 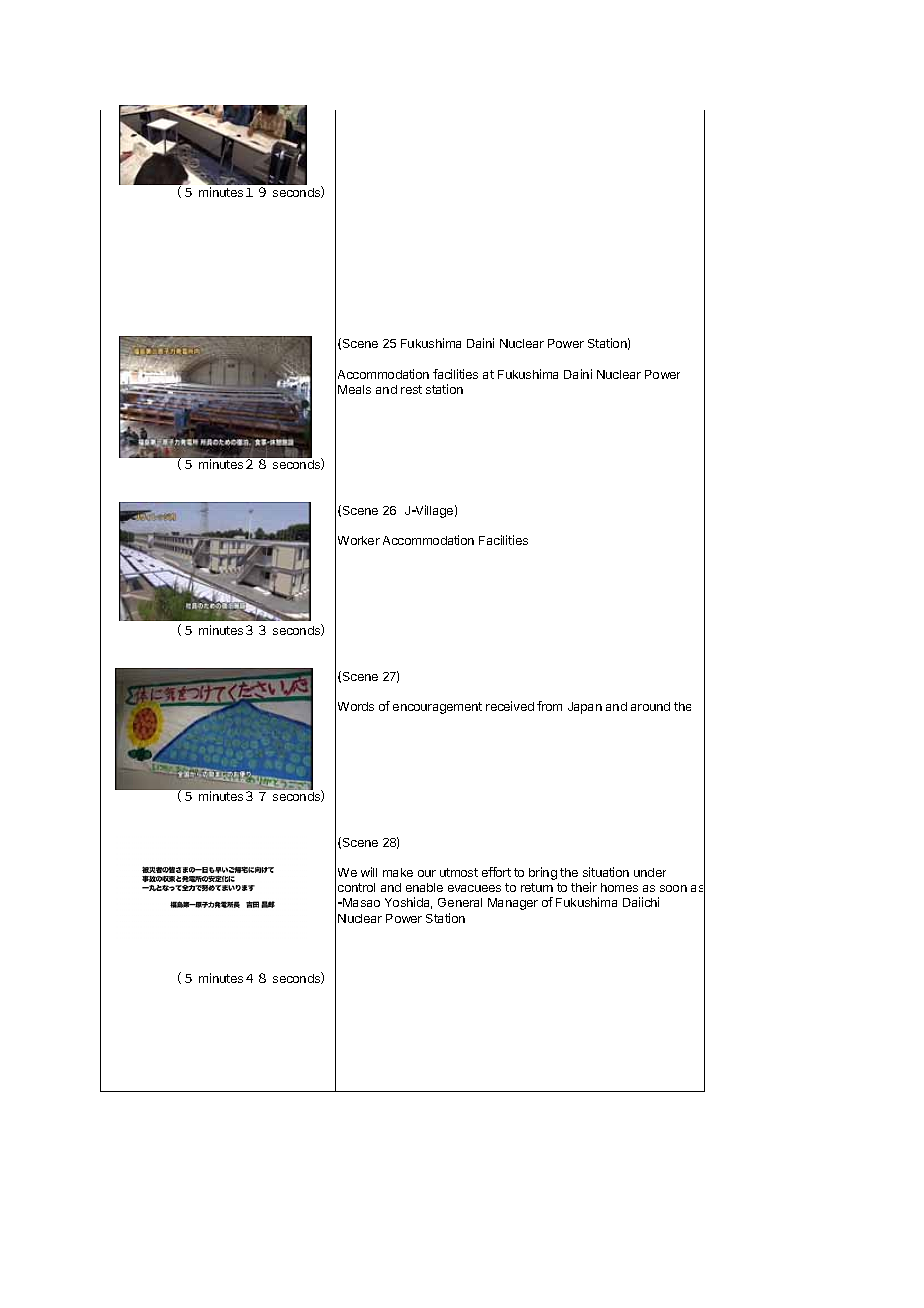 What do you see at coordinates (356, 706) in the page?
I see `Words` at bounding box center [356, 706].
